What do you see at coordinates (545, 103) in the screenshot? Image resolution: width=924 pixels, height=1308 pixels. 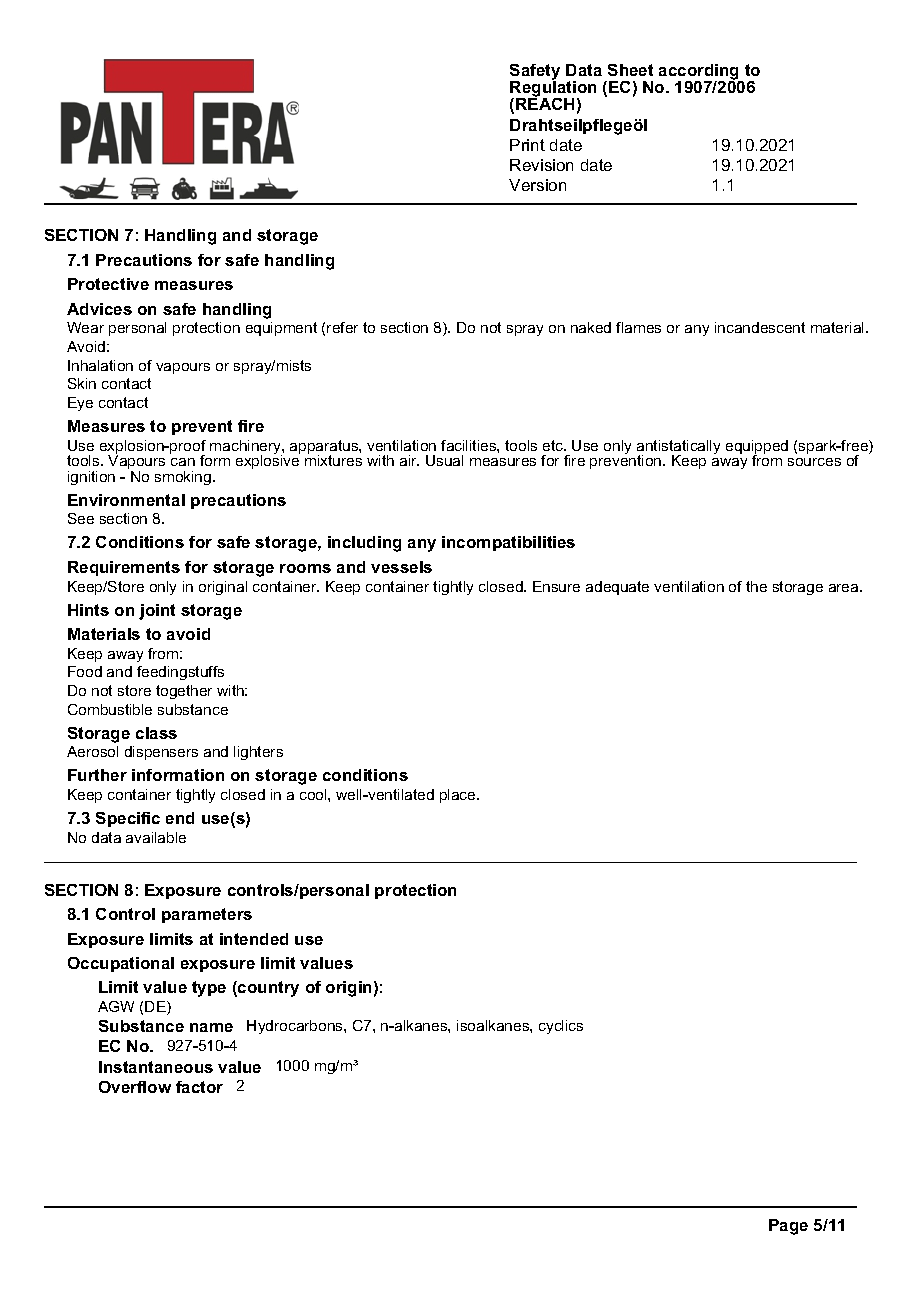 I see `REACH` at bounding box center [545, 103].
